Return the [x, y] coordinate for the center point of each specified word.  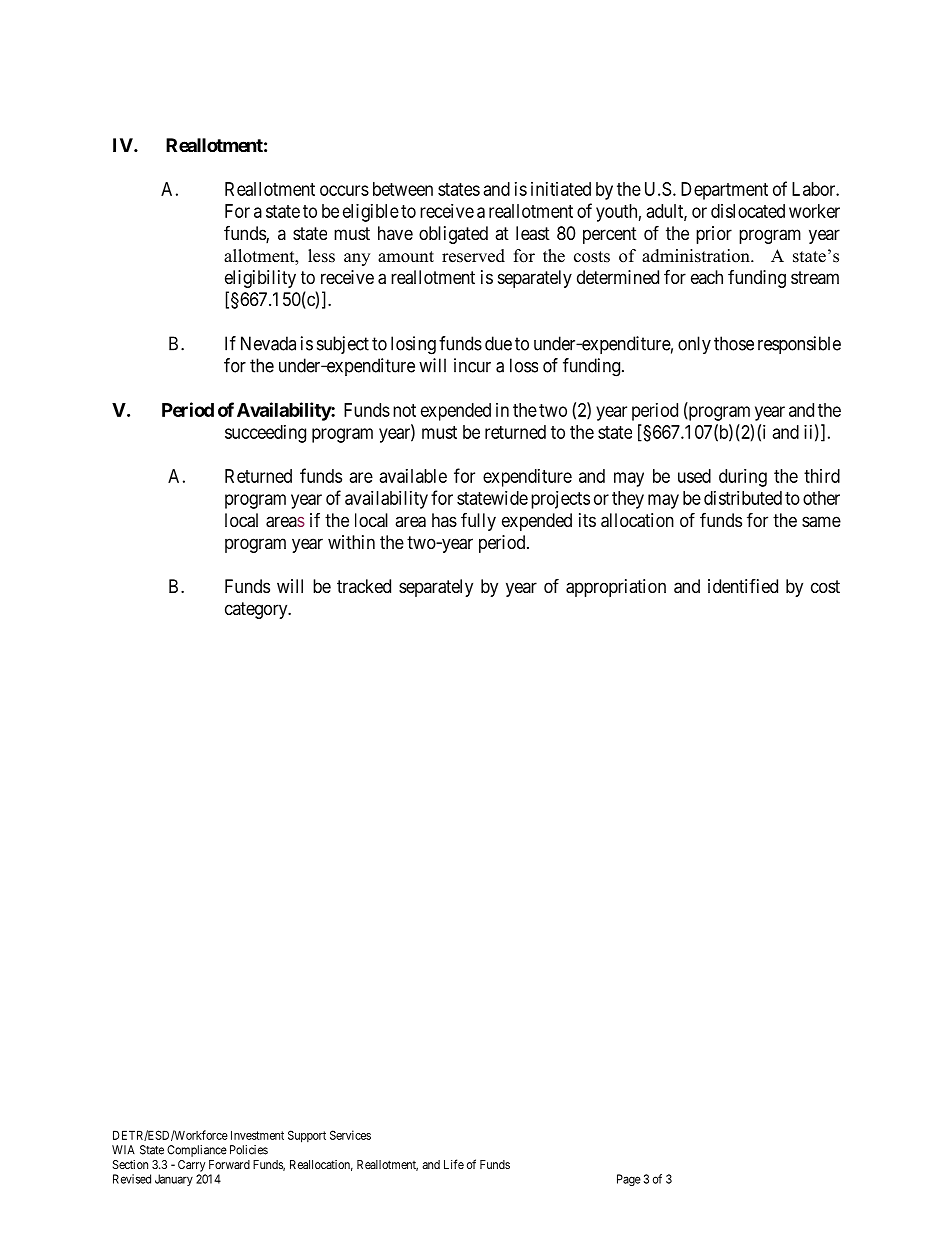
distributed [743, 498]
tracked [364, 586]
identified [743, 586]
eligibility [260, 279]
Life [454, 1164]
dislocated [748, 211]
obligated [453, 235]
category [257, 610]
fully [478, 521]
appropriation [616, 588]
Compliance [197, 1151]
